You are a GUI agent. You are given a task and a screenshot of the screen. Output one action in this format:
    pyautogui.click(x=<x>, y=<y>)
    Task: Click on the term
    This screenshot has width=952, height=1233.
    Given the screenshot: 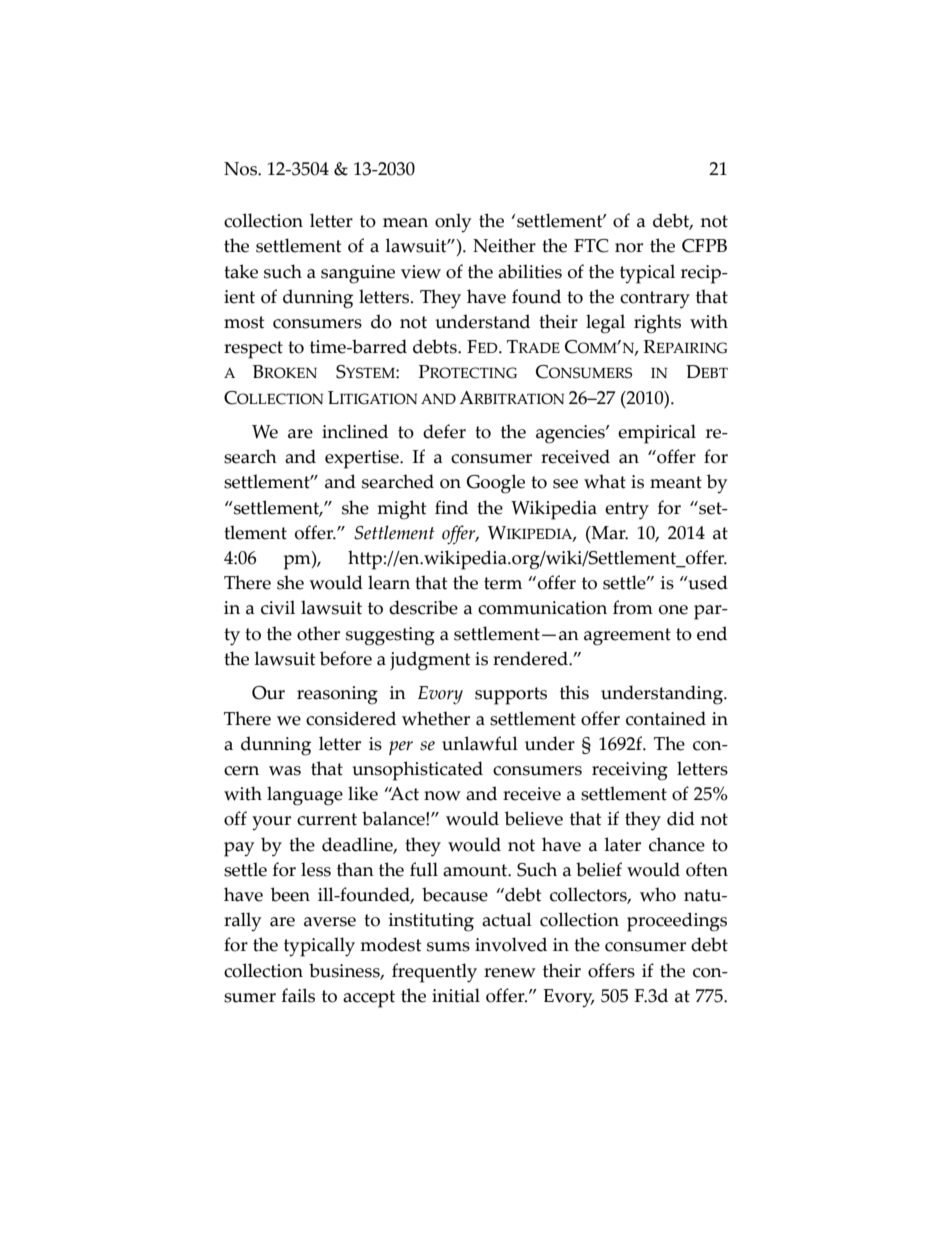 What is the action you would take?
    pyautogui.click(x=503, y=583)
